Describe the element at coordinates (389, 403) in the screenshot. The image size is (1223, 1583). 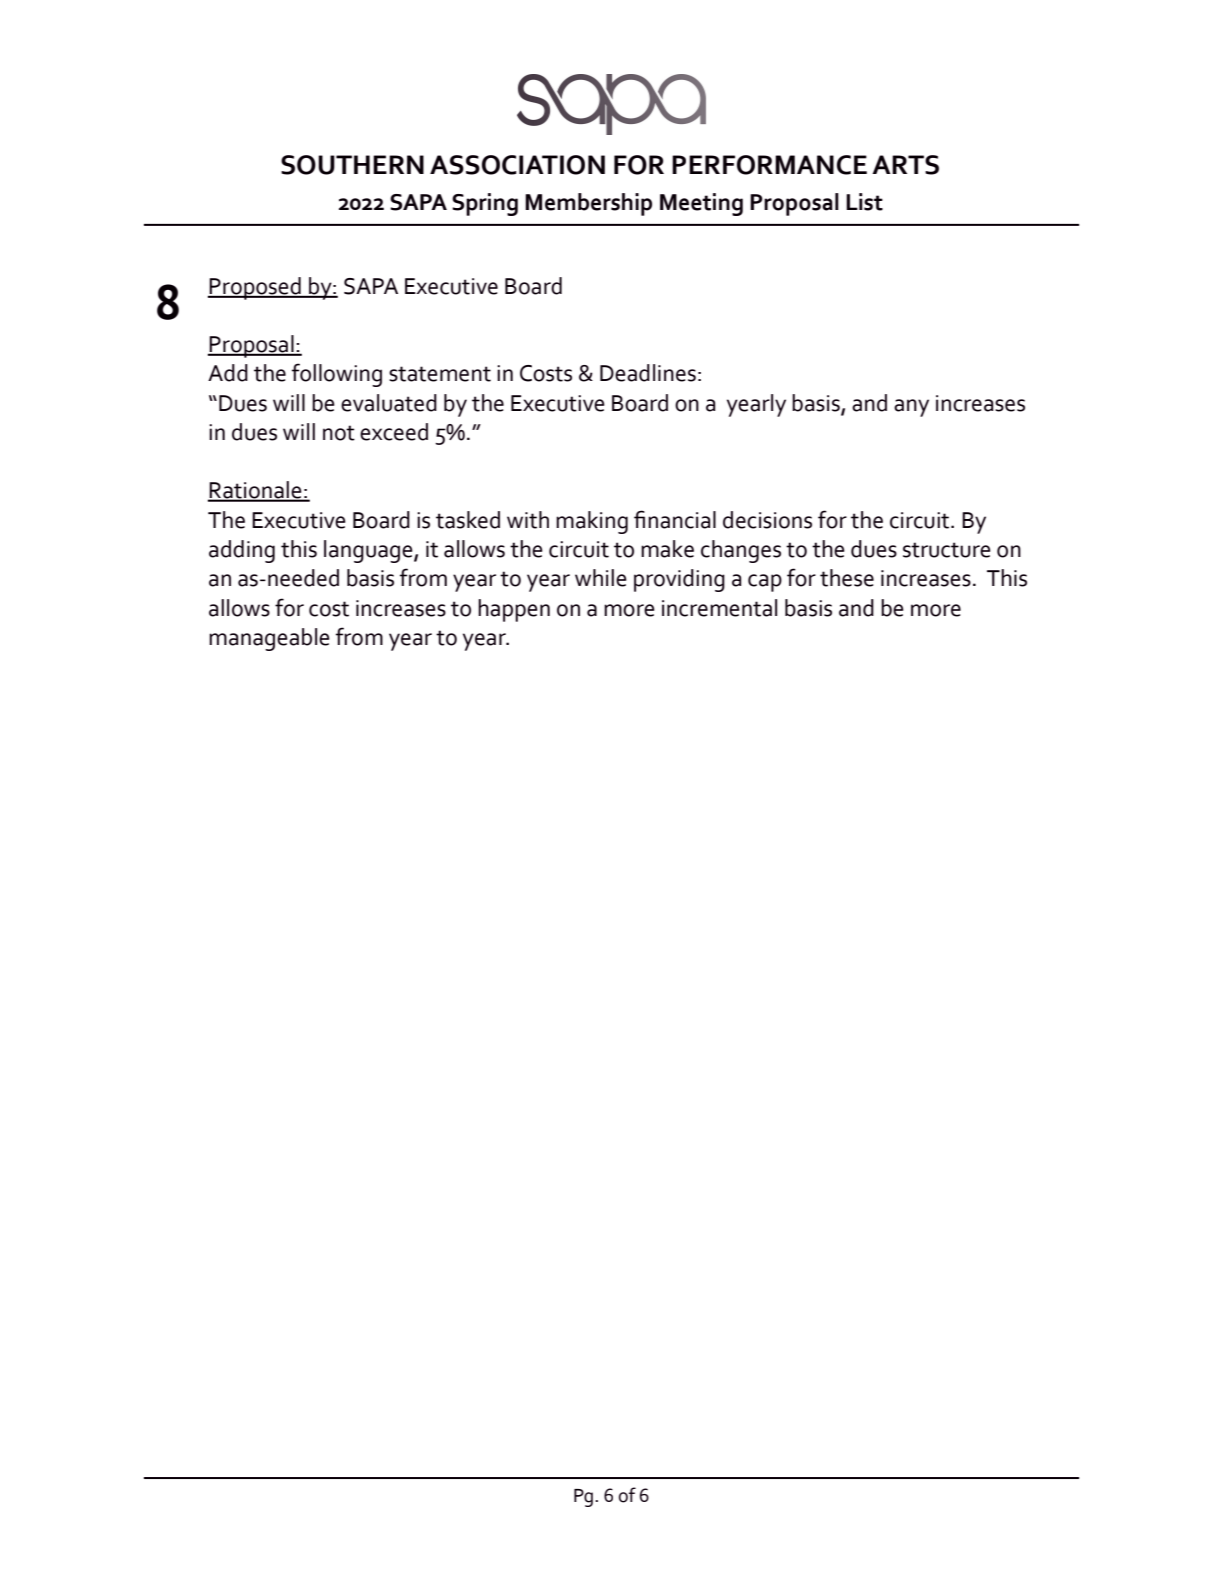
I see `evaluated` at that location.
